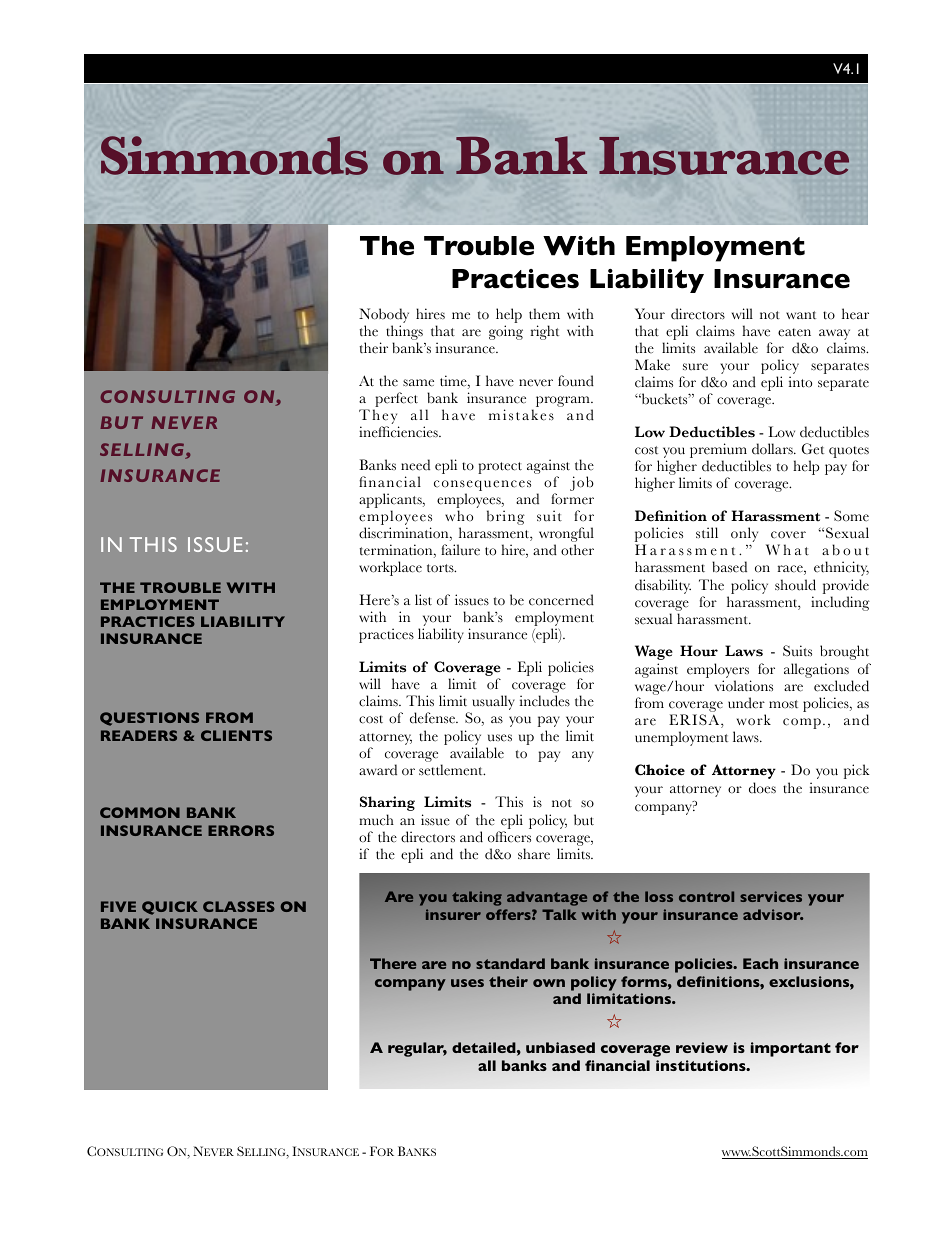  Describe the element at coordinates (560, 1047) in the screenshot. I see `unbiased` at that location.
